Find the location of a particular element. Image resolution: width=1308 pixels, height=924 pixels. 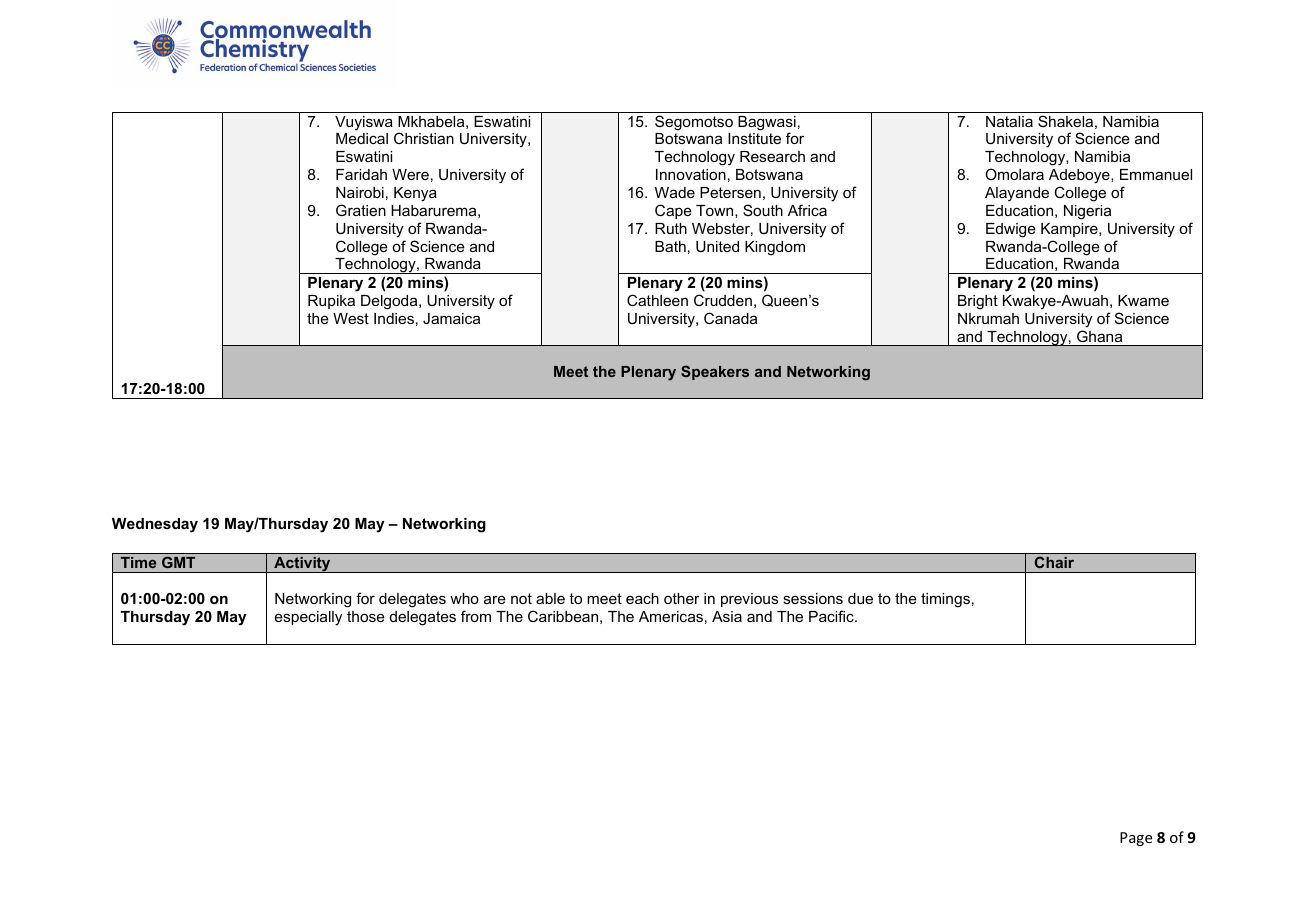

West is located at coordinates (351, 318).
